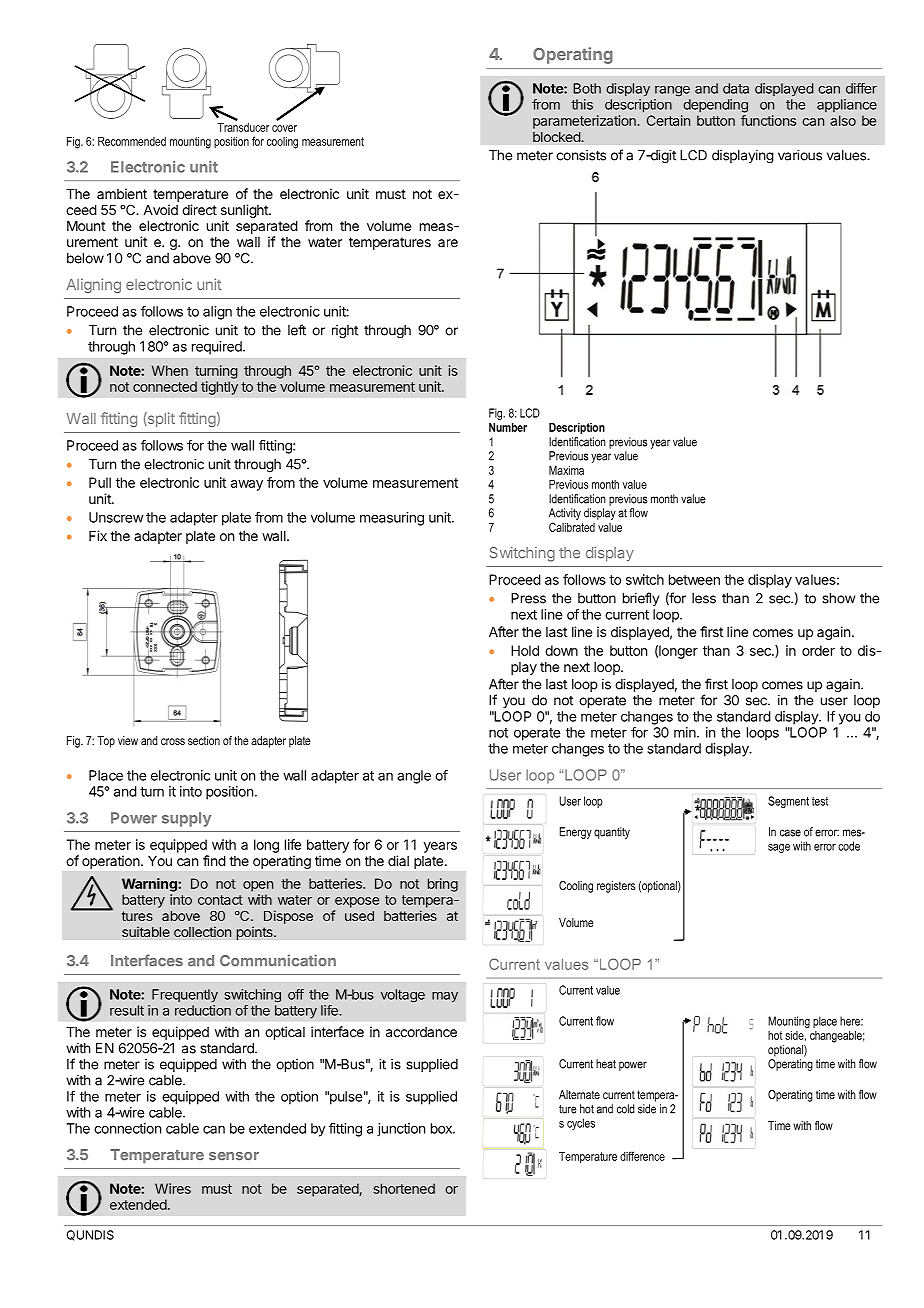  Describe the element at coordinates (448, 243) in the image. I see `are` at that location.
